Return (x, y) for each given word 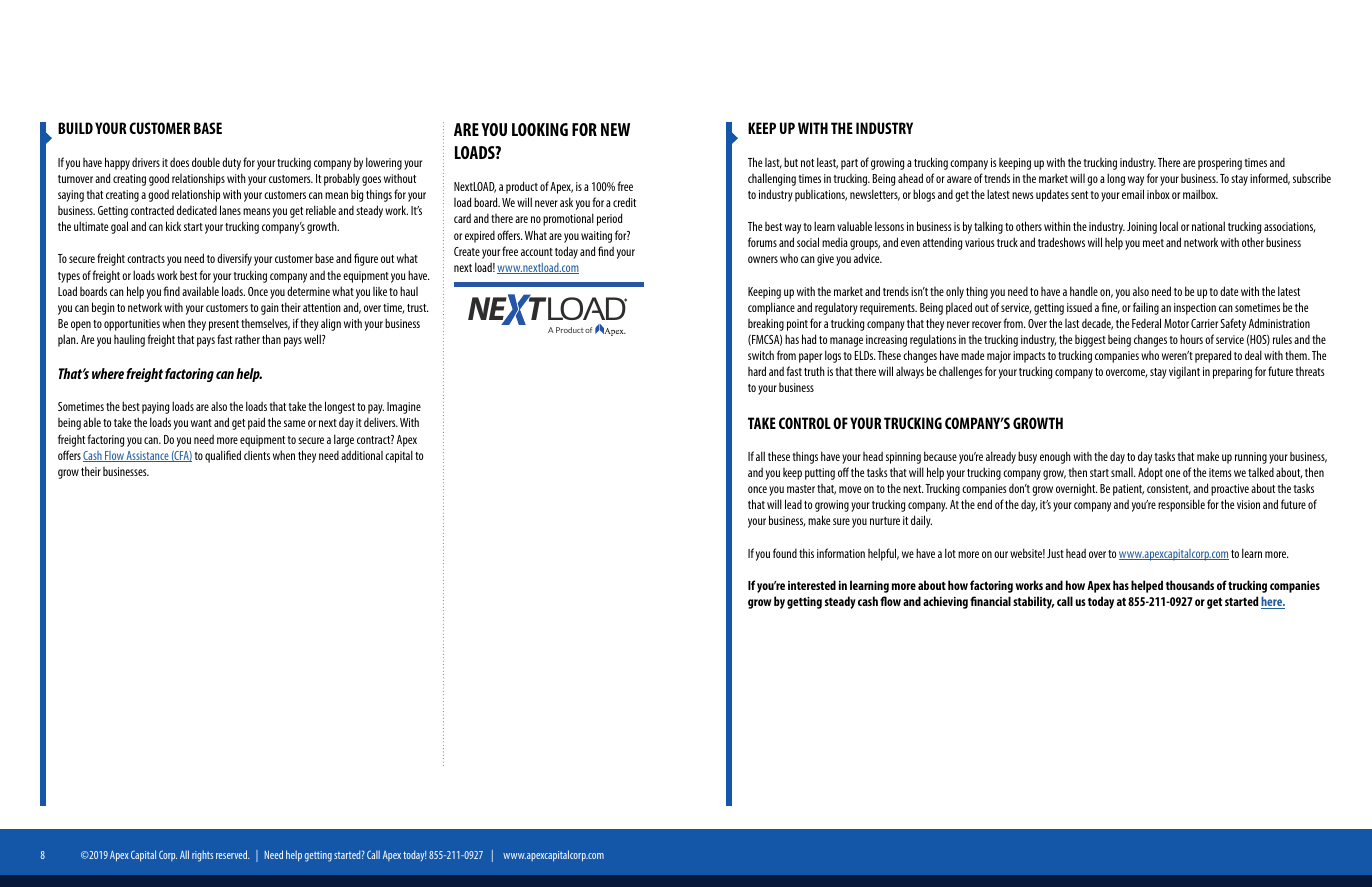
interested (812, 585)
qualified (223, 456)
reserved (232, 854)
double (206, 162)
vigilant (1184, 373)
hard (757, 371)
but (791, 162)
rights (202, 856)
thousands (1190, 585)
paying (155, 408)
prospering (1220, 164)
